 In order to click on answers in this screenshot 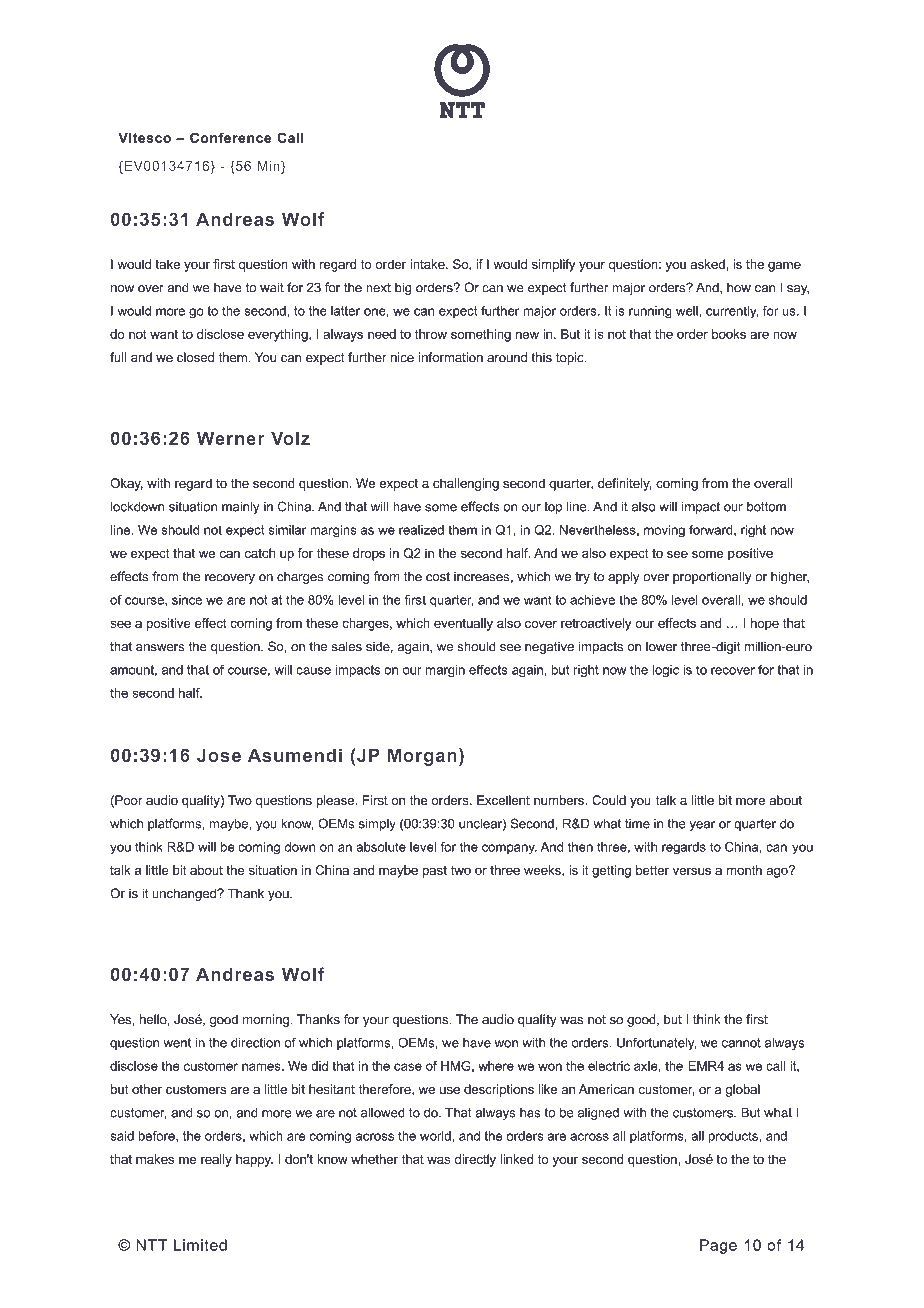, I will do `click(160, 648)`.
